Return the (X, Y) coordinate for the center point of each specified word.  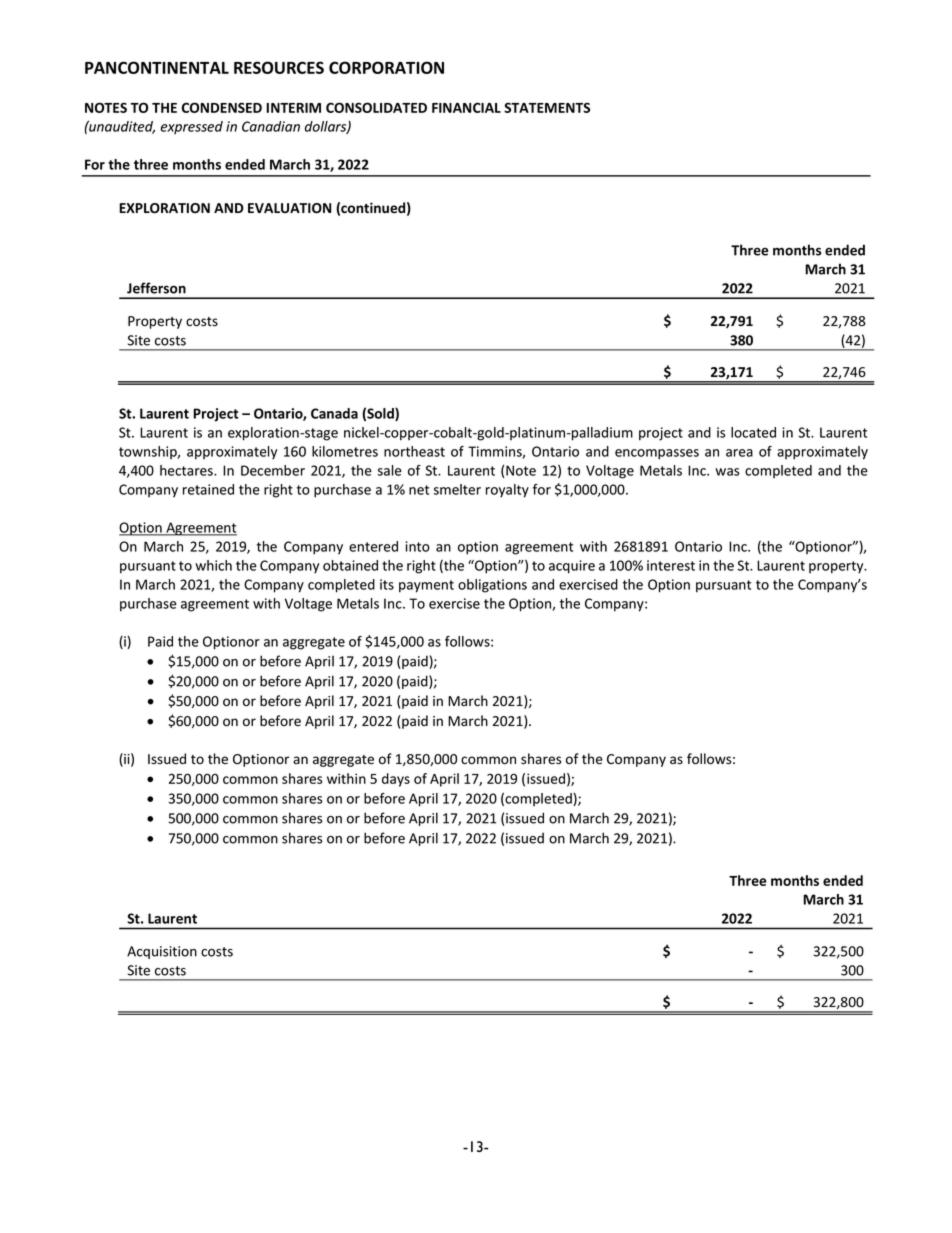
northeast (414, 451)
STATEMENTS (547, 107)
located (753, 432)
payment (426, 586)
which (213, 565)
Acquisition (162, 952)
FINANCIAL (466, 107)
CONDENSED (222, 107)
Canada (334, 413)
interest (671, 565)
